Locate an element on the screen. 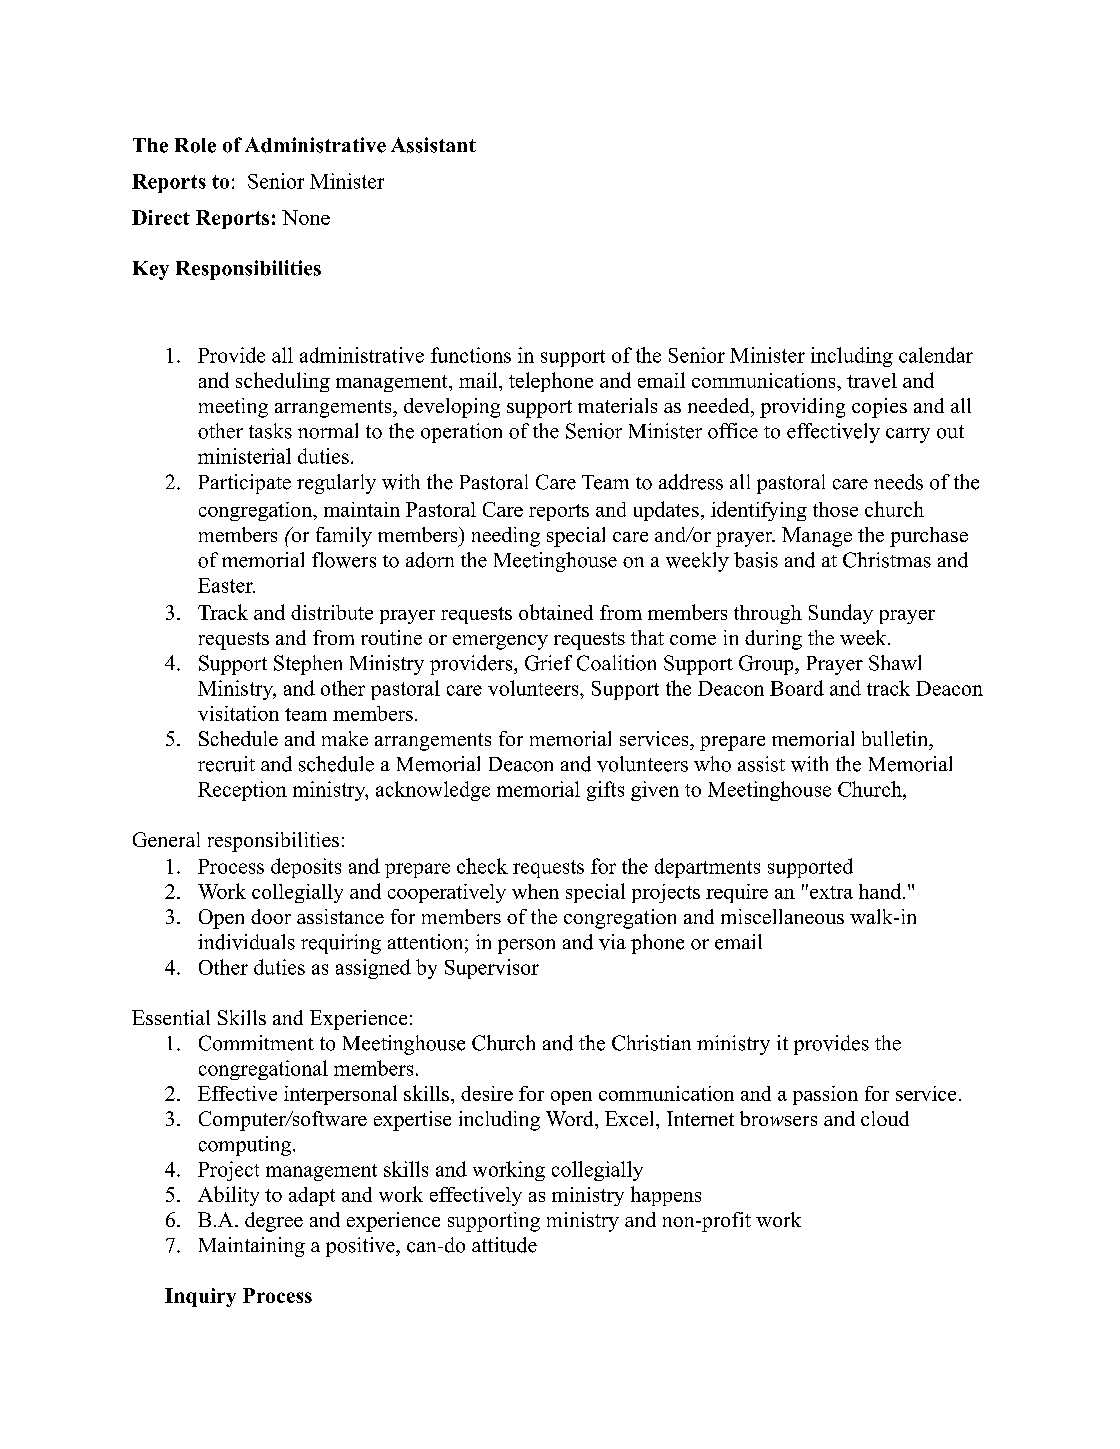  Role is located at coordinates (195, 145).
